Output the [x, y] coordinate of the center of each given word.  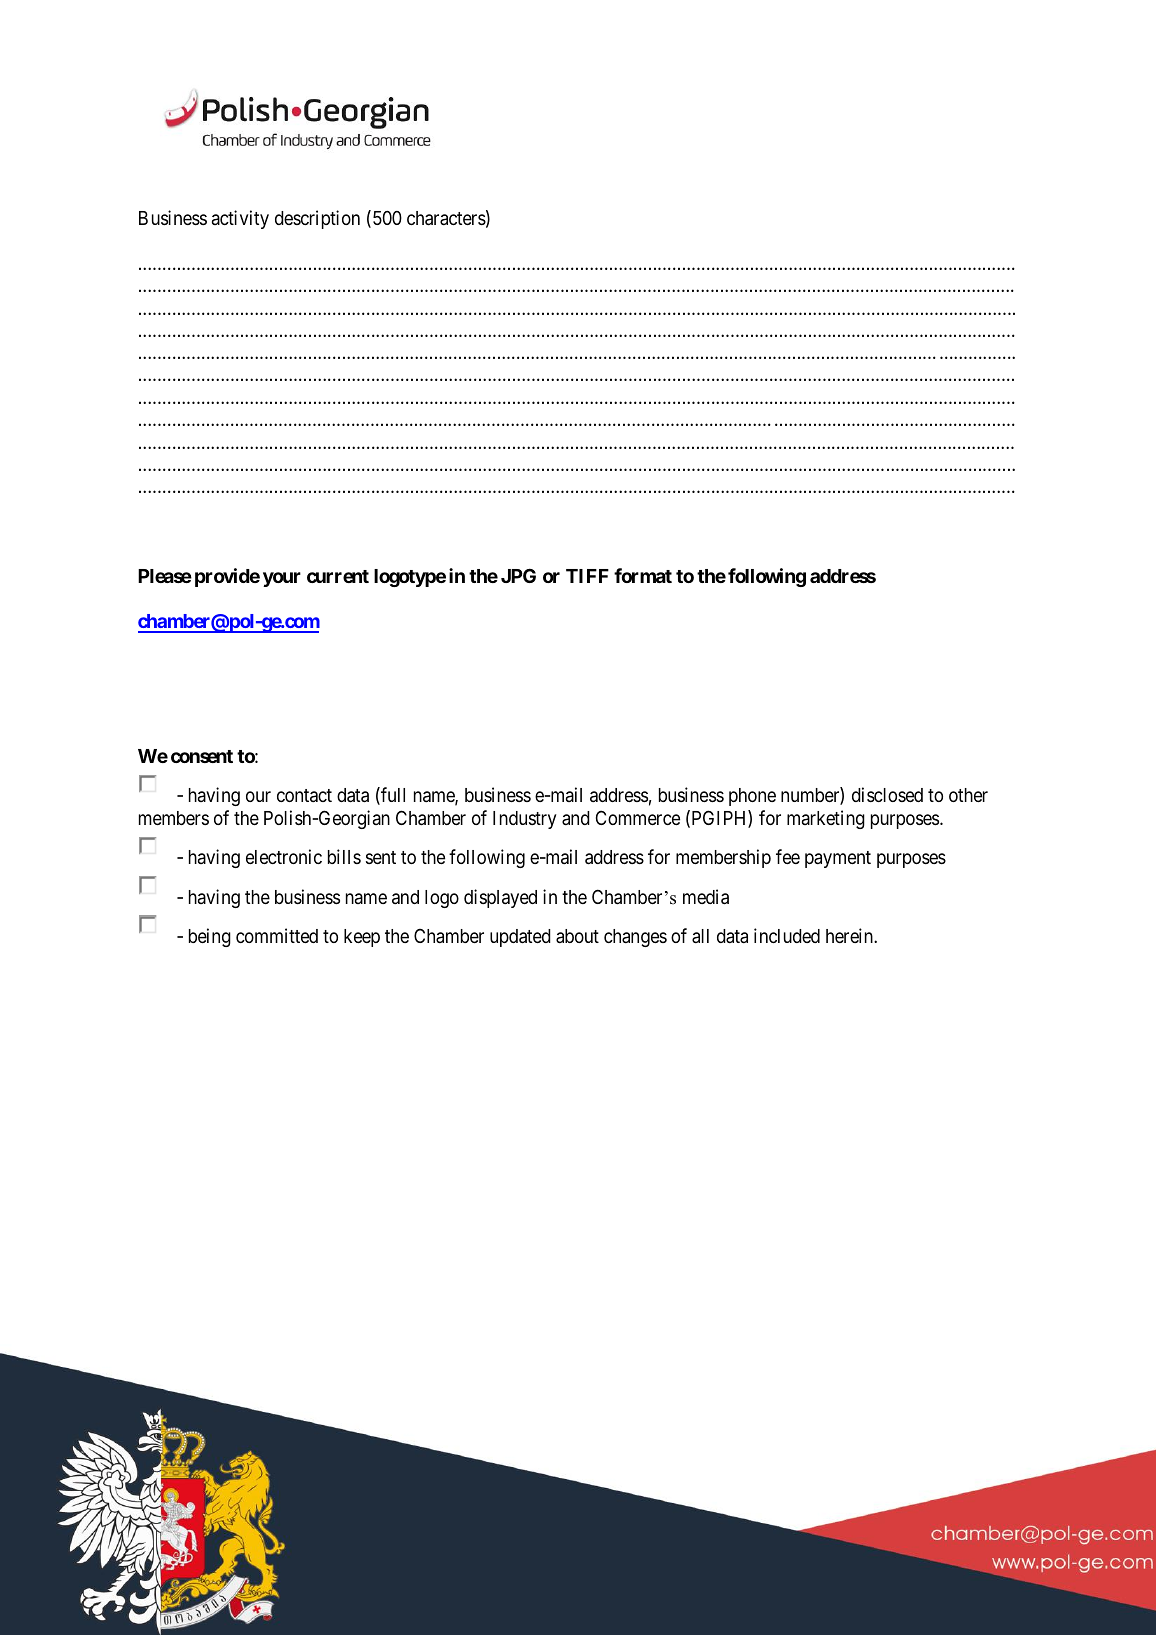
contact [304, 795]
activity [240, 219]
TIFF [587, 576]
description [317, 219]
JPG [518, 575]
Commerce [638, 817]
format [643, 575]
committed [277, 935]
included [787, 935]
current [338, 576]
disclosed [887, 794]
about [577, 936]
